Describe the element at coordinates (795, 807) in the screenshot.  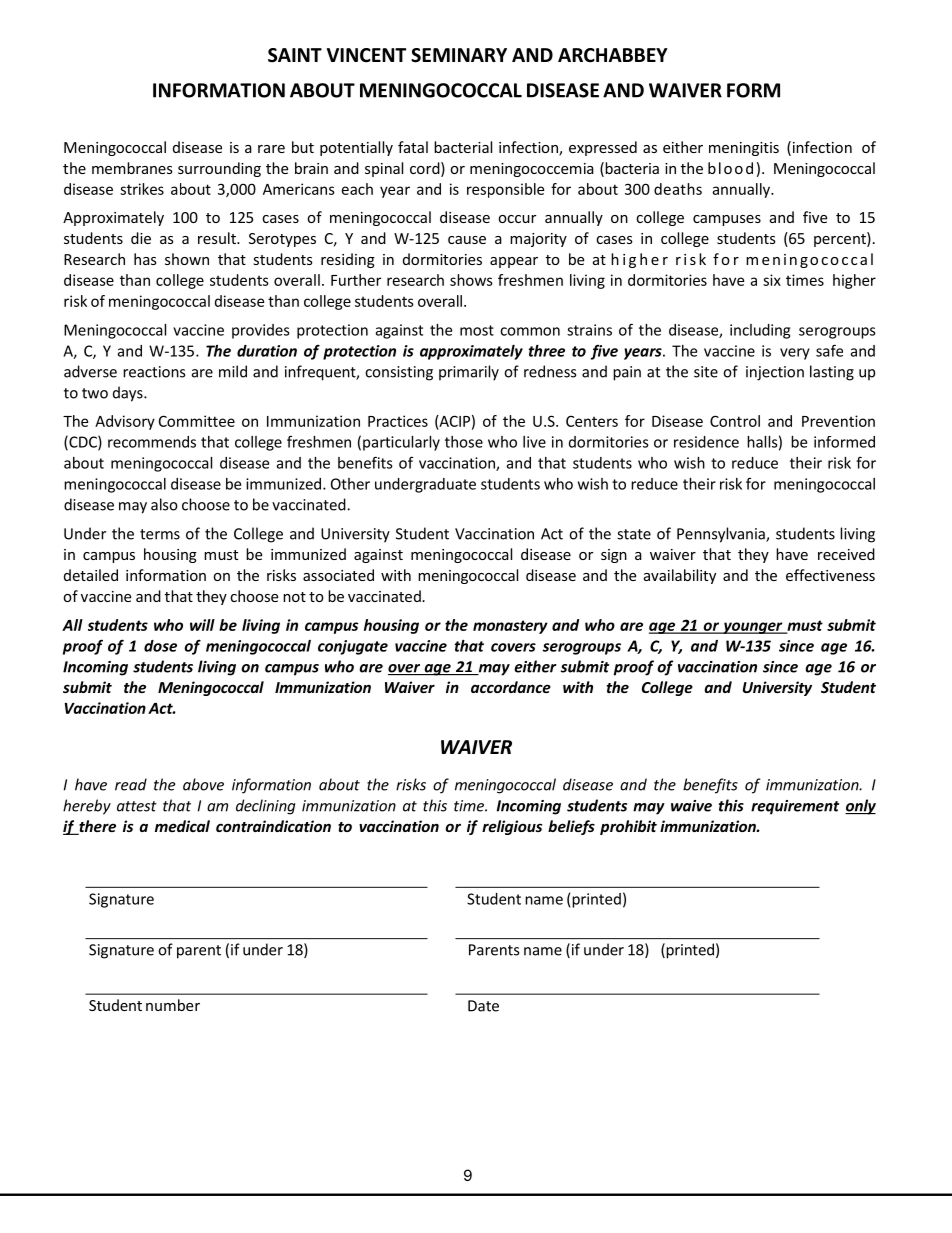
I see `requirement` at that location.
